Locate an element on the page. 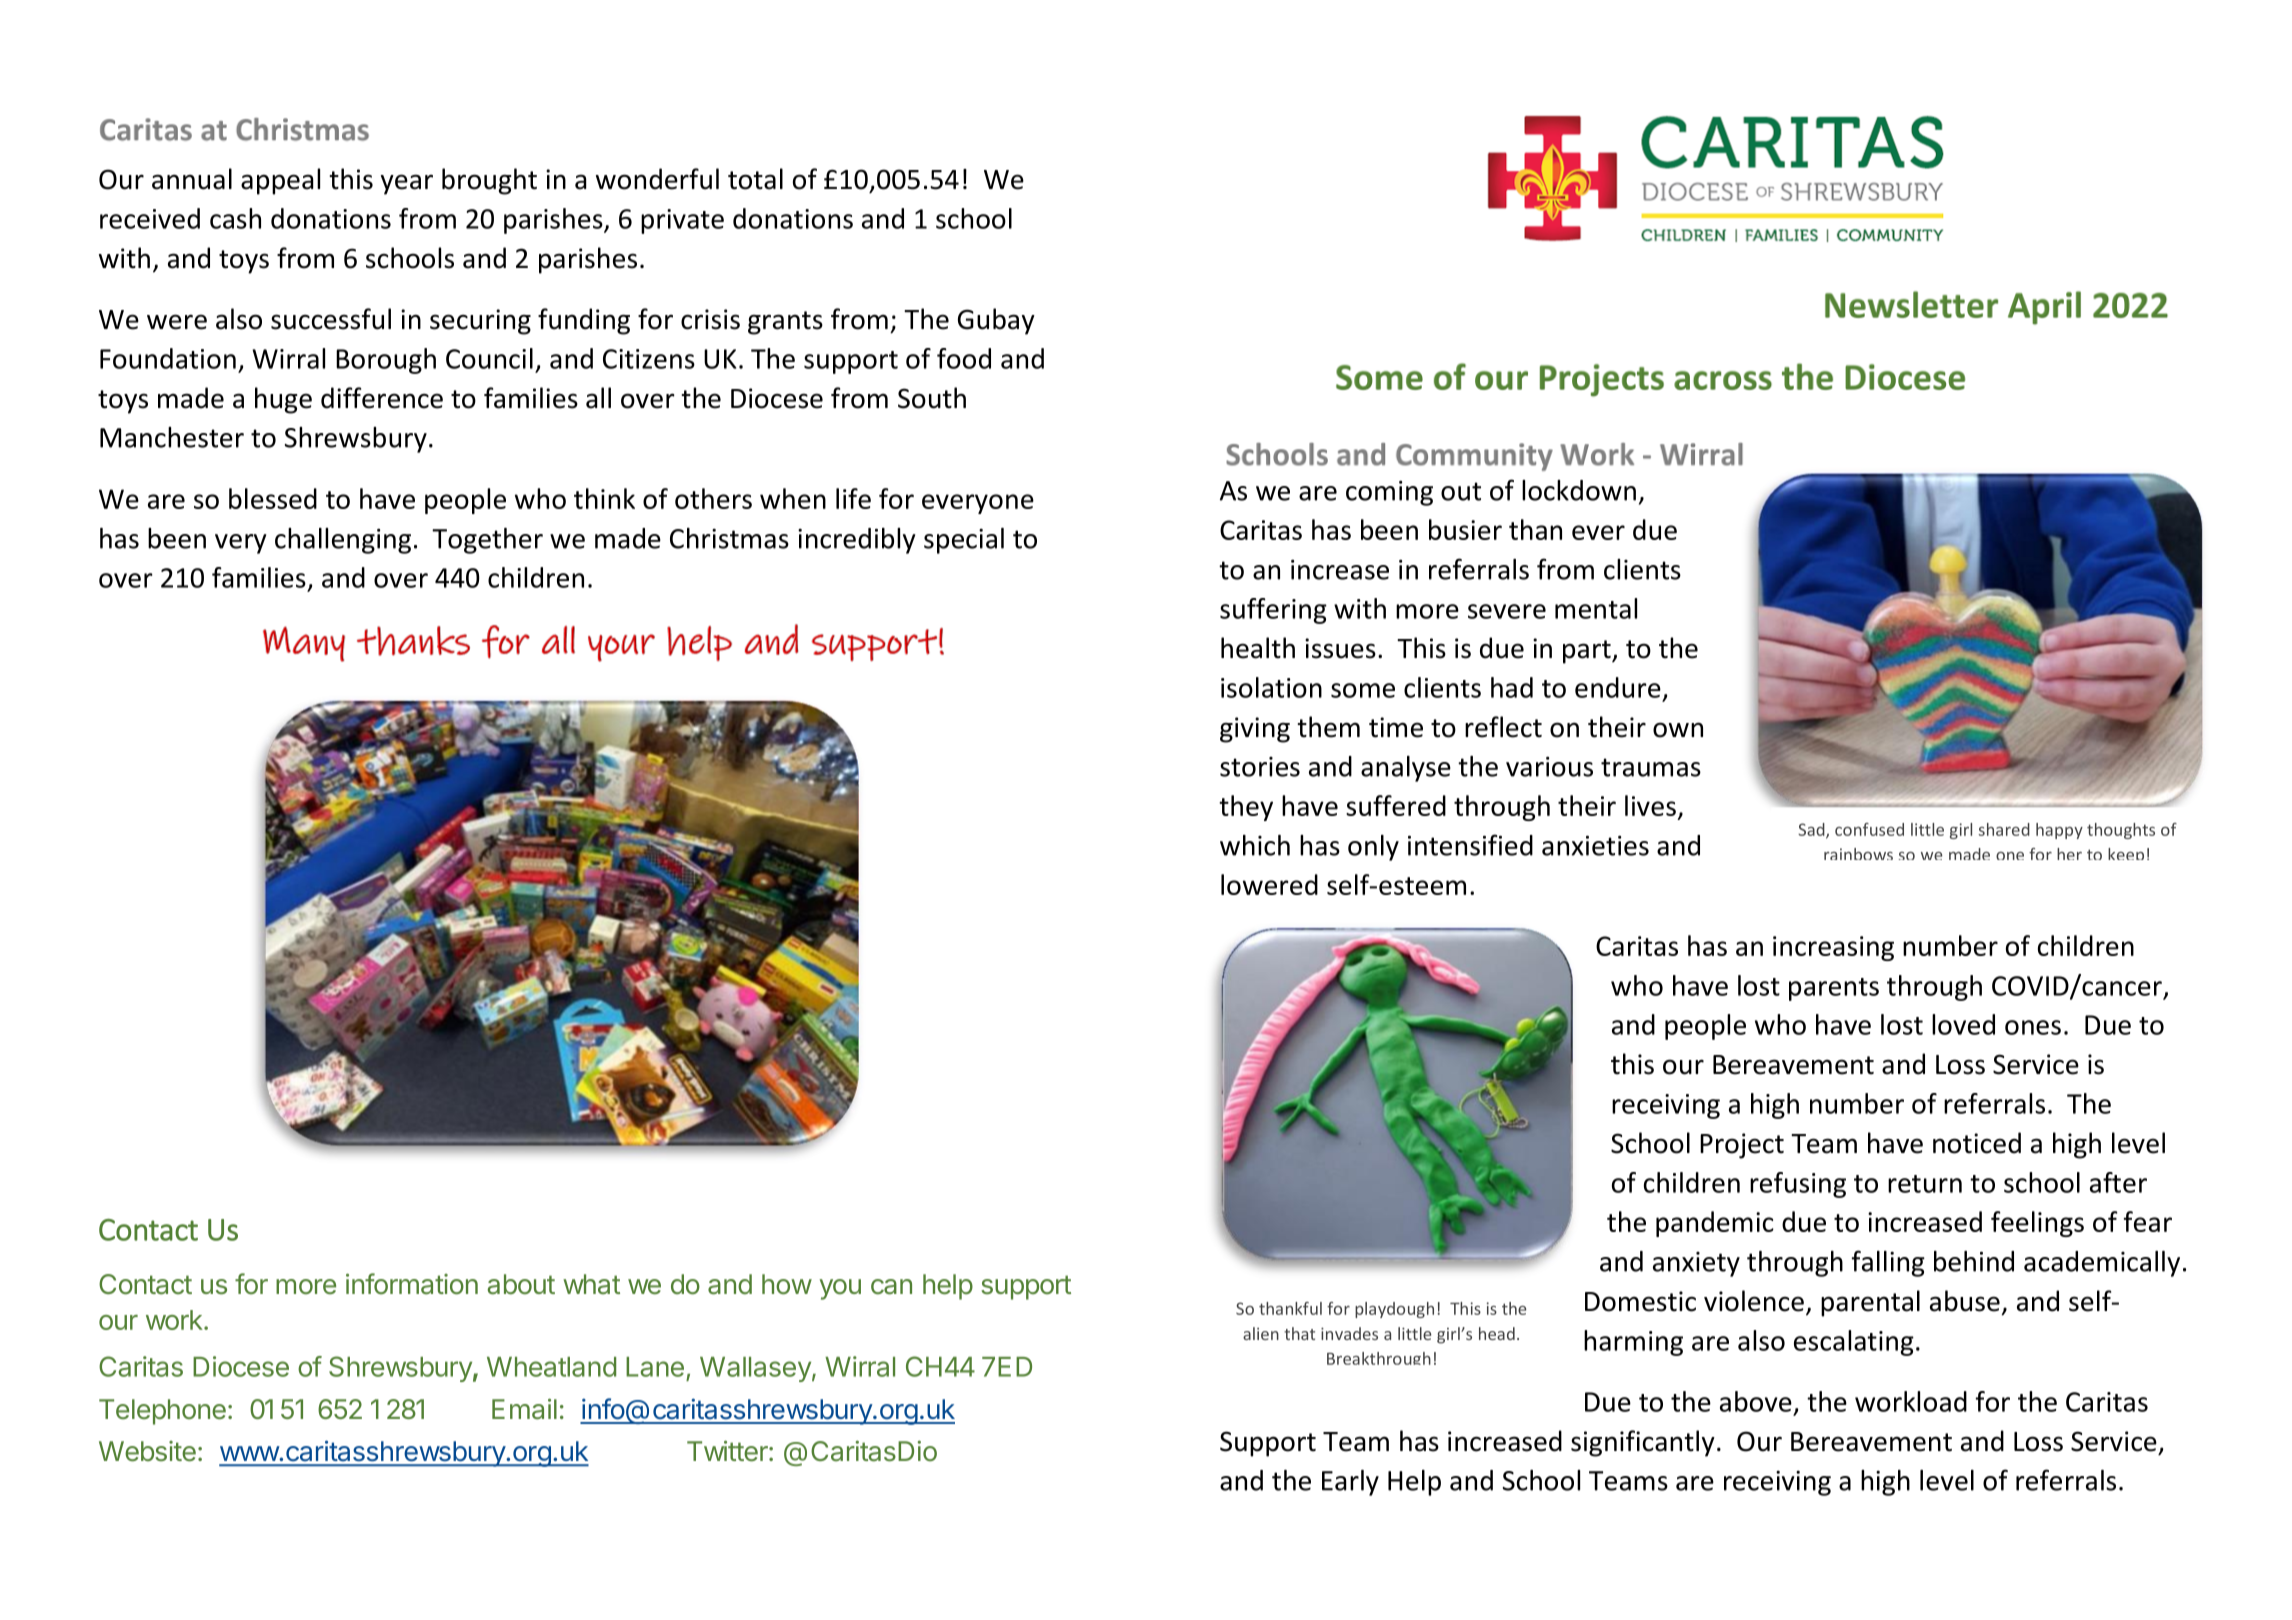 Image resolution: width=2292 pixels, height=1620 pixels. Email is located at coordinates (524, 1409).
